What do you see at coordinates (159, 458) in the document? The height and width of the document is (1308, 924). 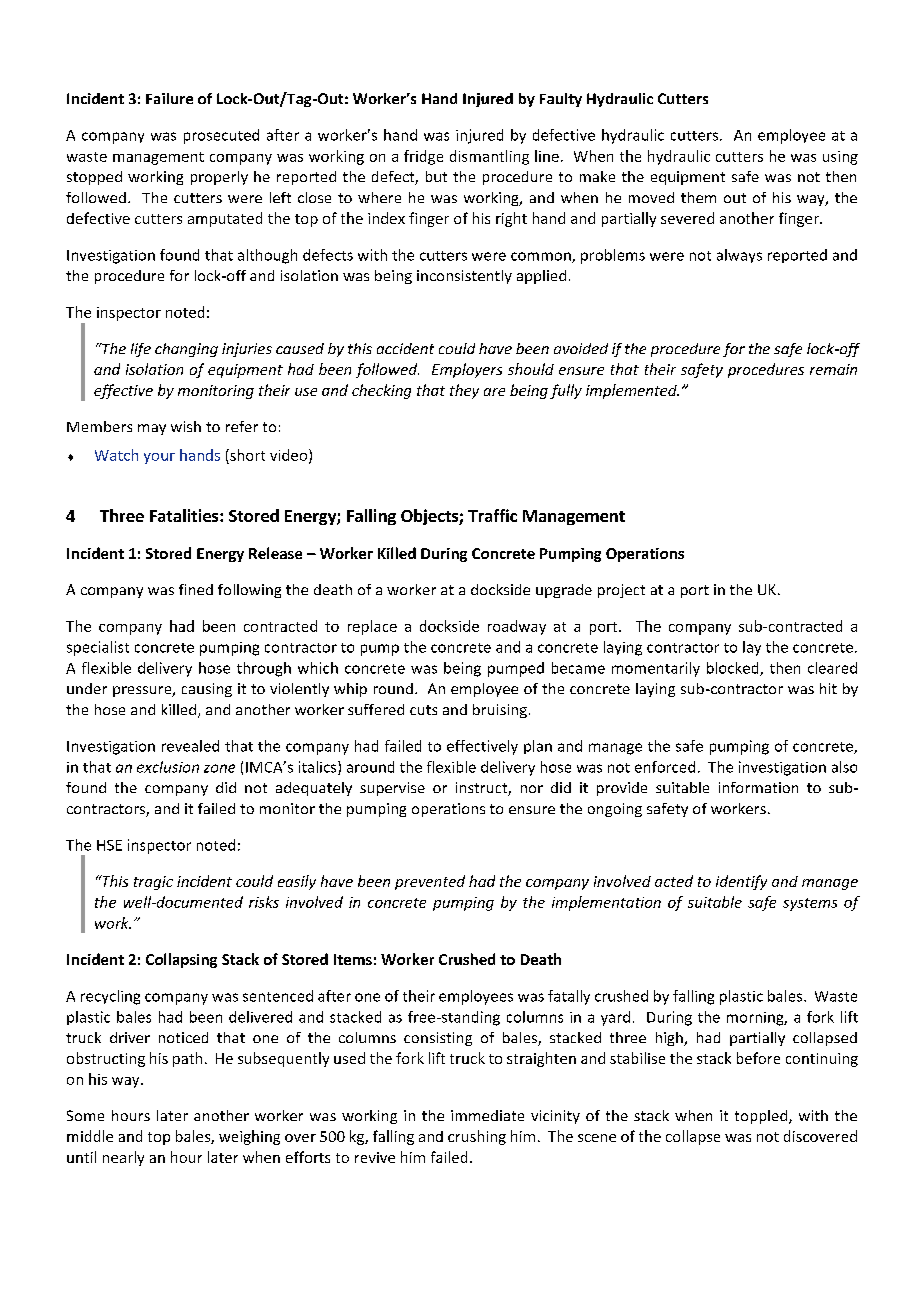 I see `your` at bounding box center [159, 458].
